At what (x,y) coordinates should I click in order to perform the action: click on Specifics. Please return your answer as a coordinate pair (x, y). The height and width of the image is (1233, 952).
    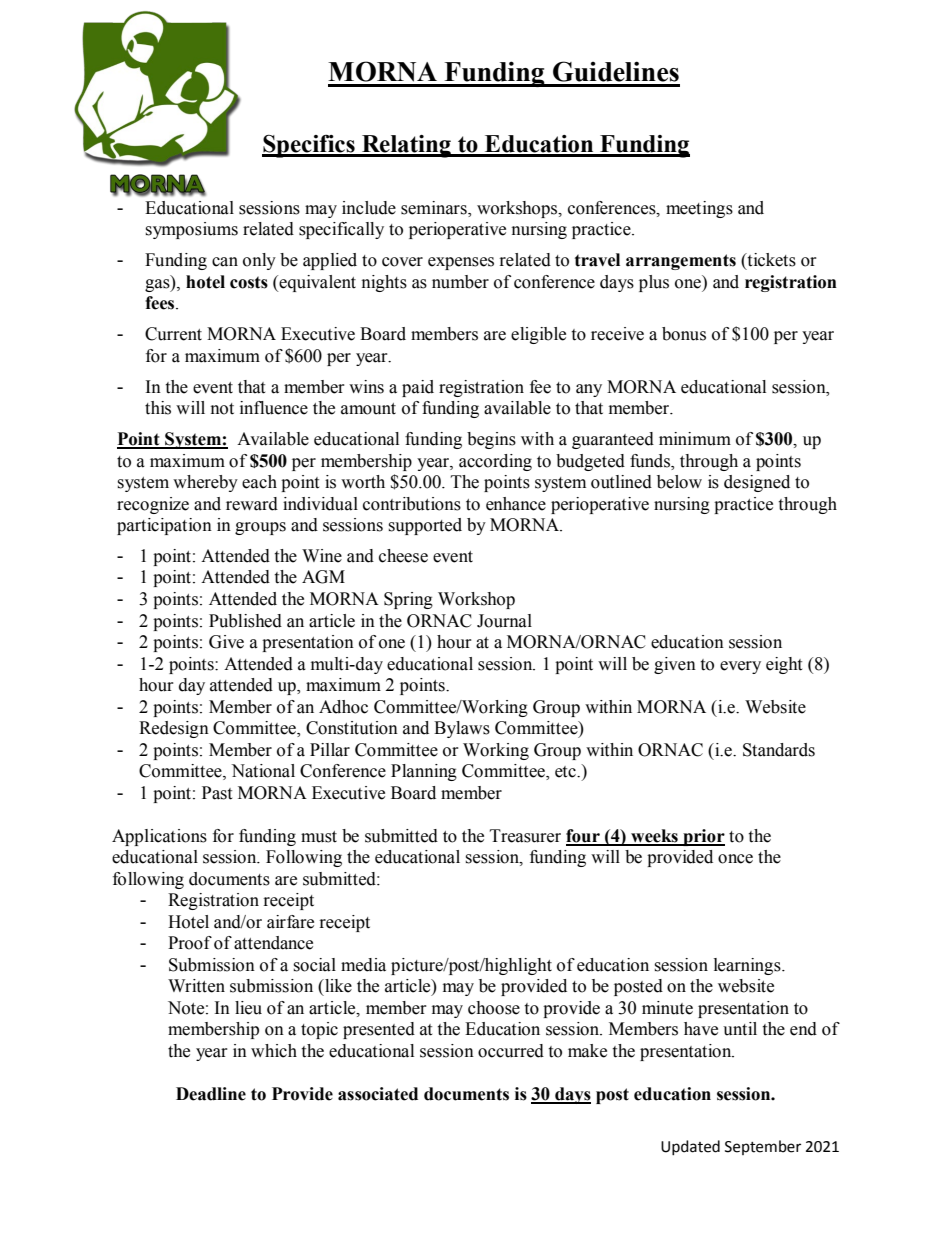
    Looking at the image, I should click on (309, 146).
